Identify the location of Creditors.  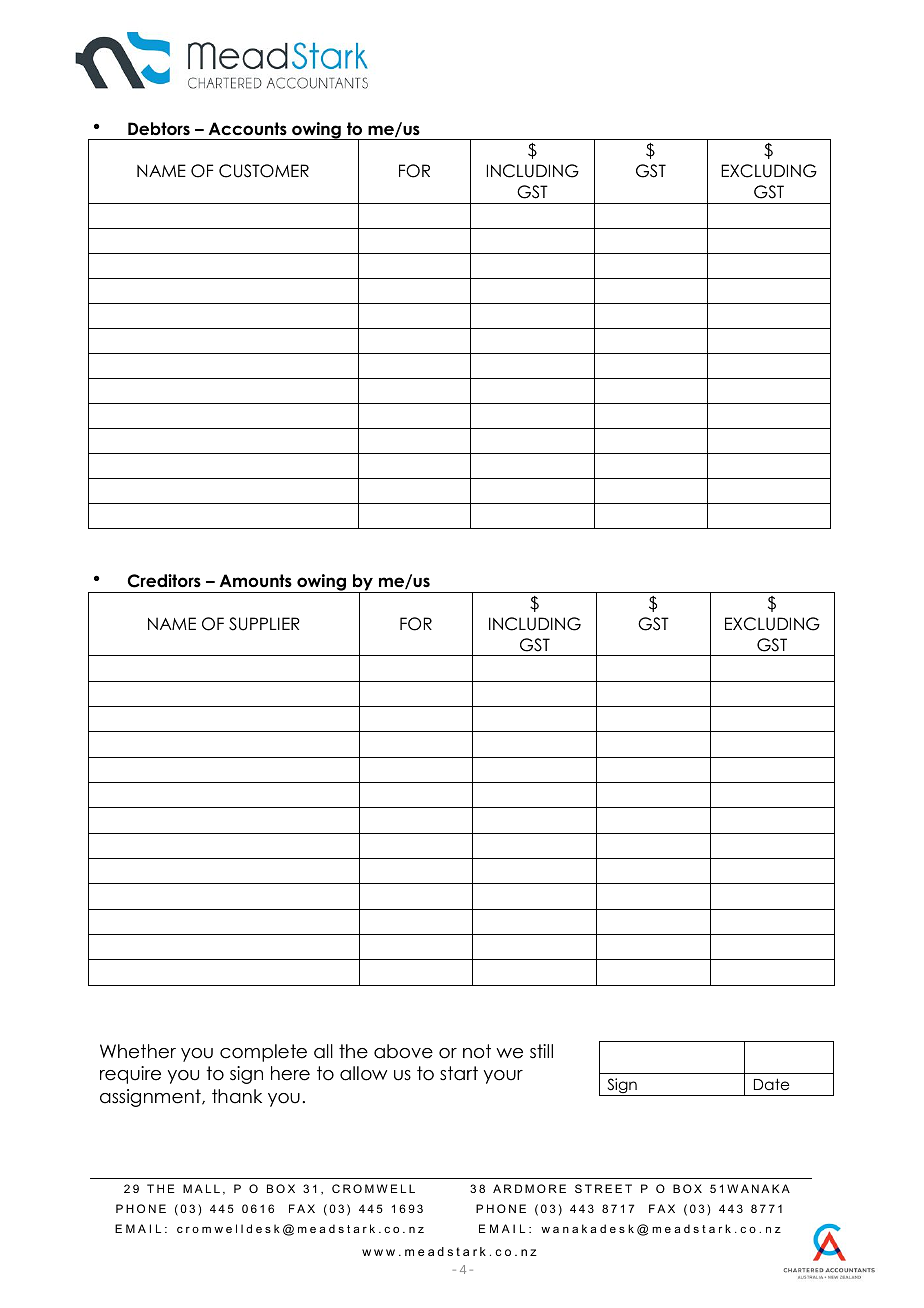
(164, 581).
